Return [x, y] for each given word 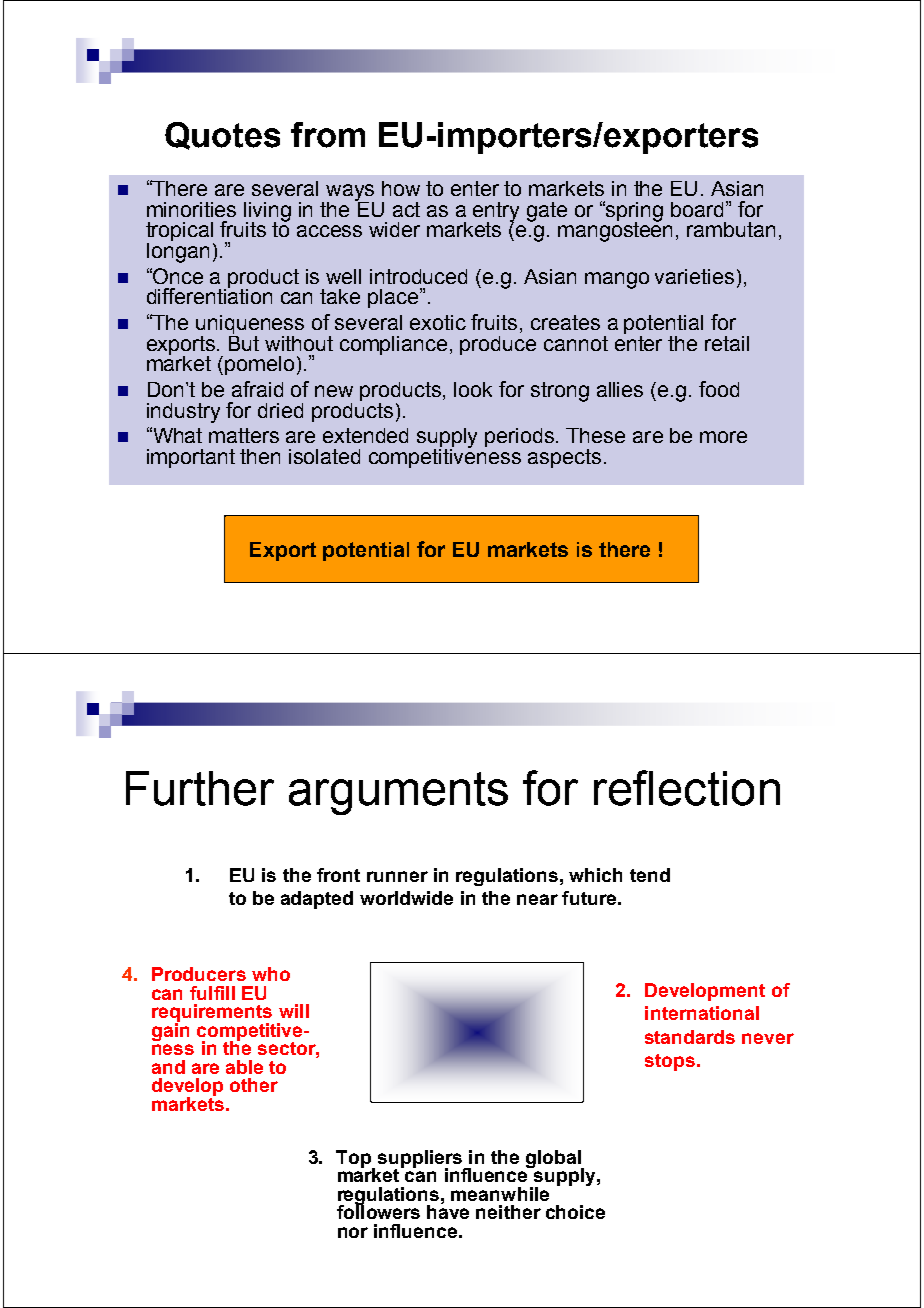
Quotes [222, 136]
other [254, 1085]
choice [575, 1212]
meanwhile [500, 1194]
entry [496, 213]
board [697, 209]
